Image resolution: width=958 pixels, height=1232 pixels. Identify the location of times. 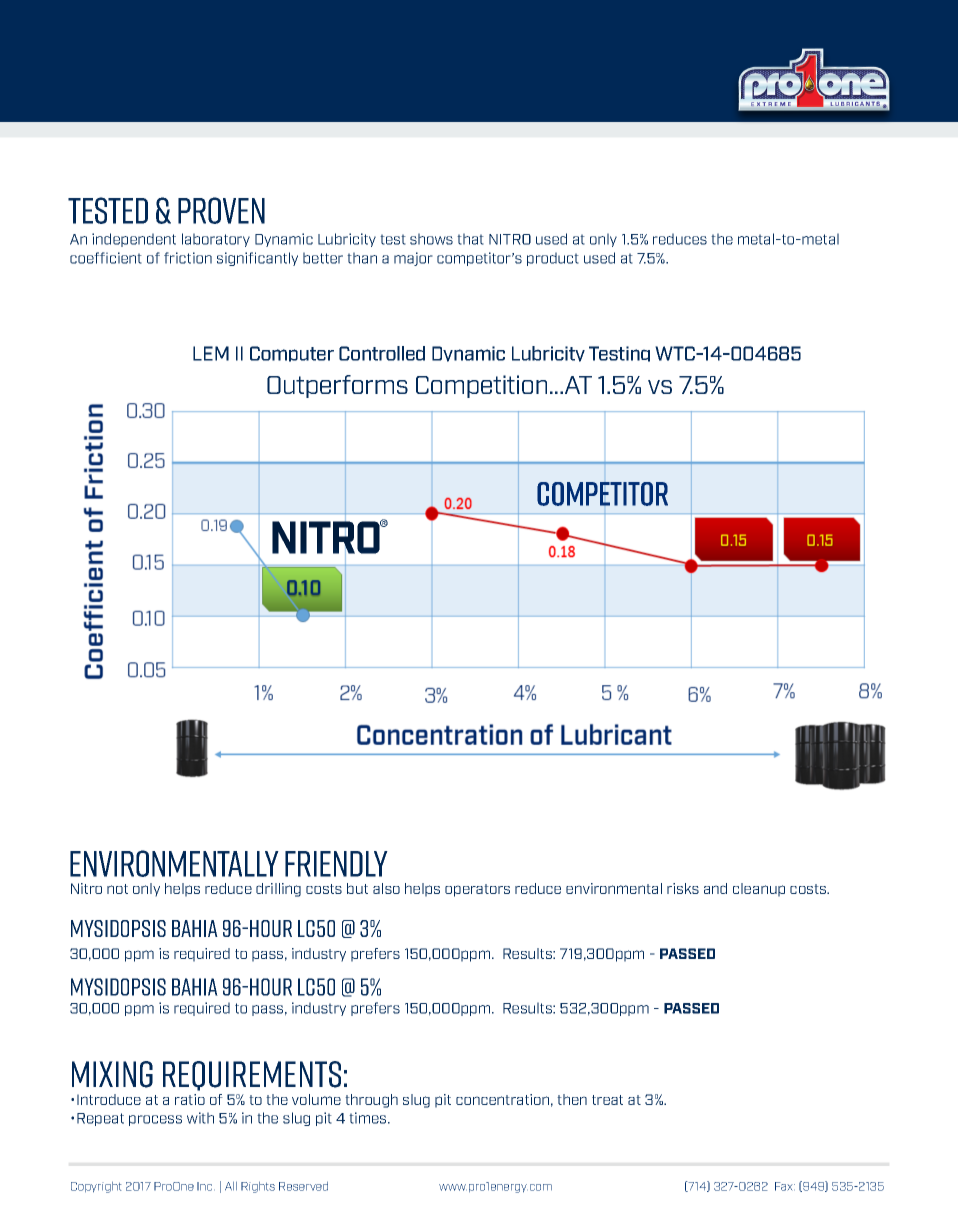
(369, 1118).
